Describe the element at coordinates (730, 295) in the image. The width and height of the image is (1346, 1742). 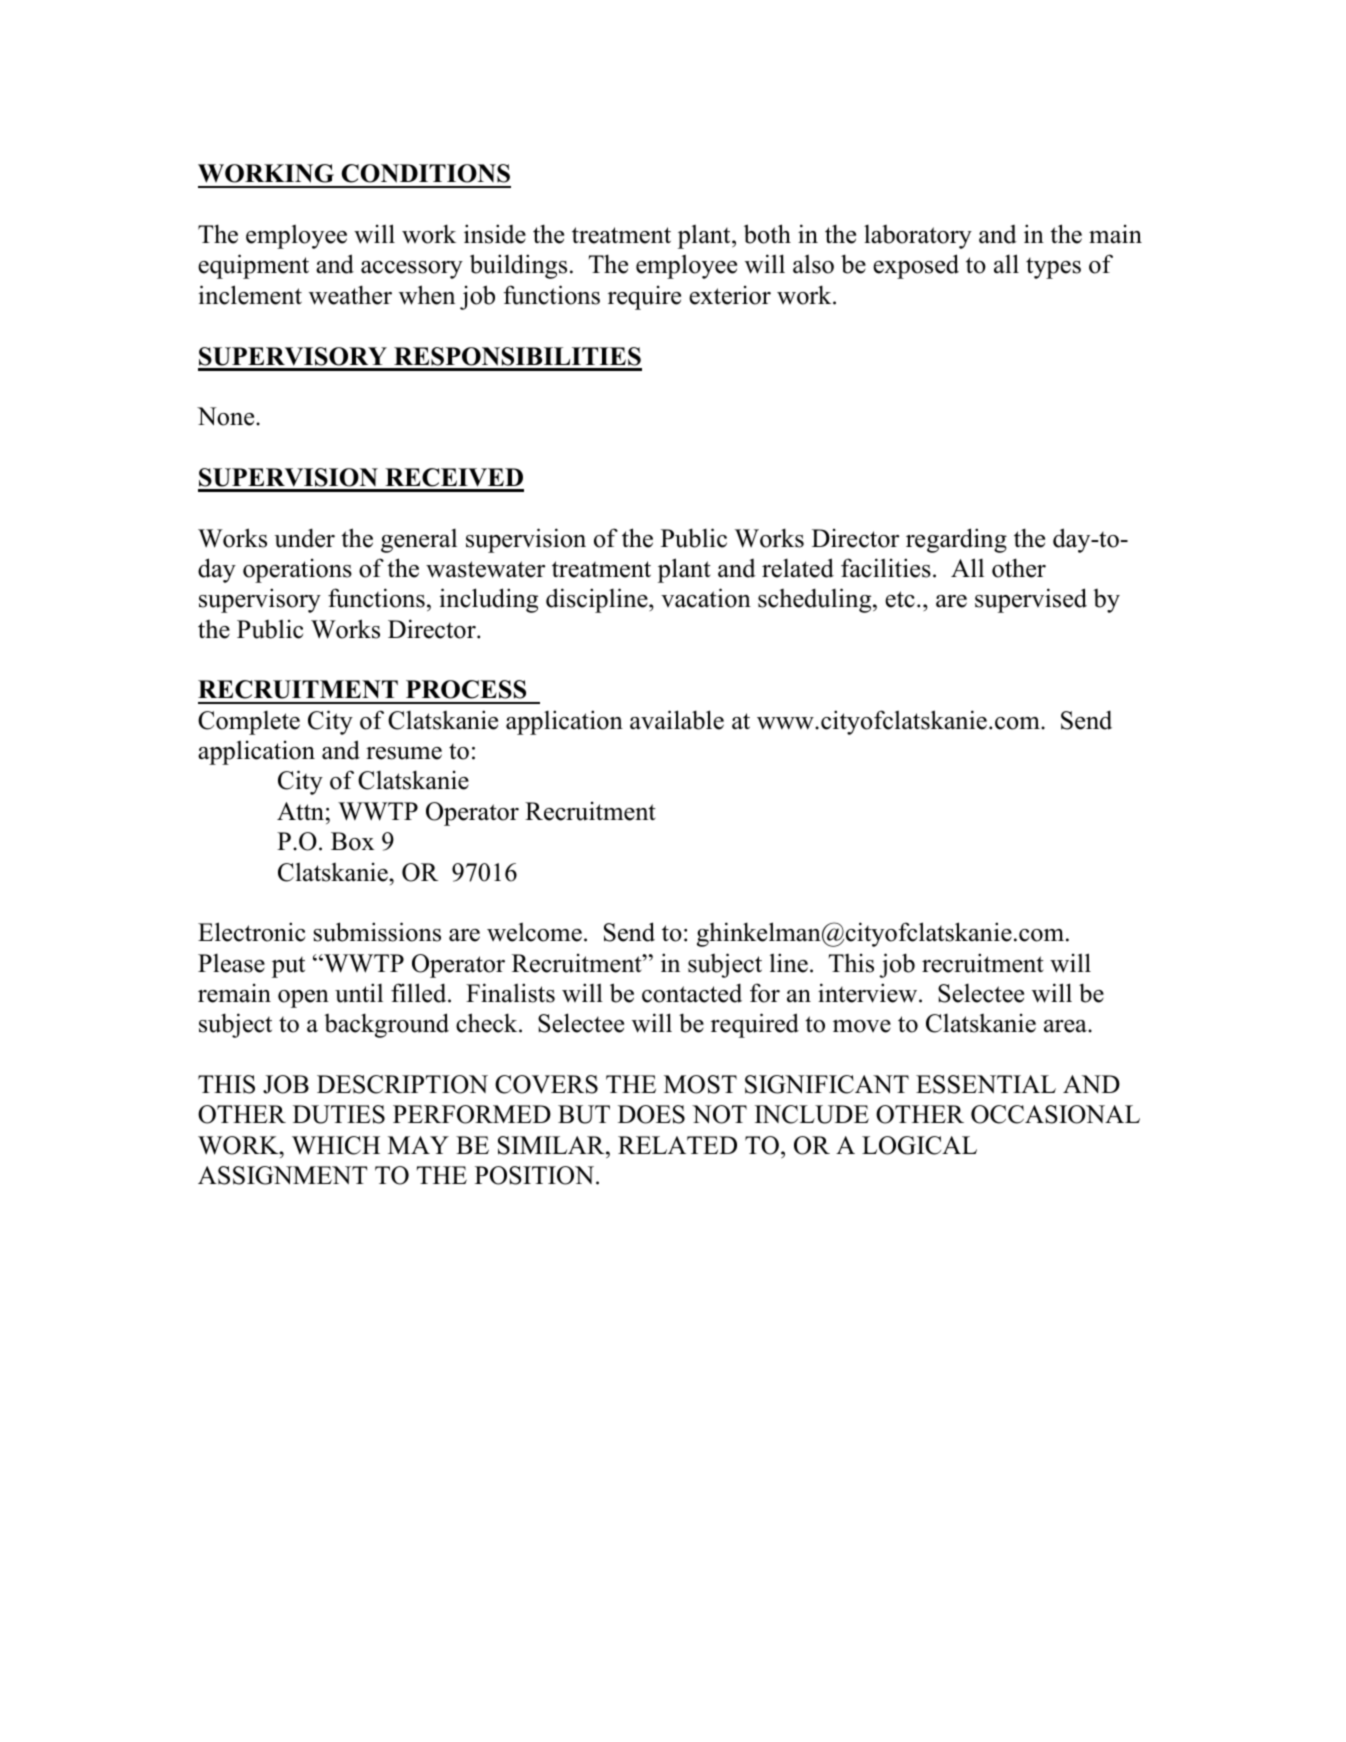
I see `exterior` at that location.
